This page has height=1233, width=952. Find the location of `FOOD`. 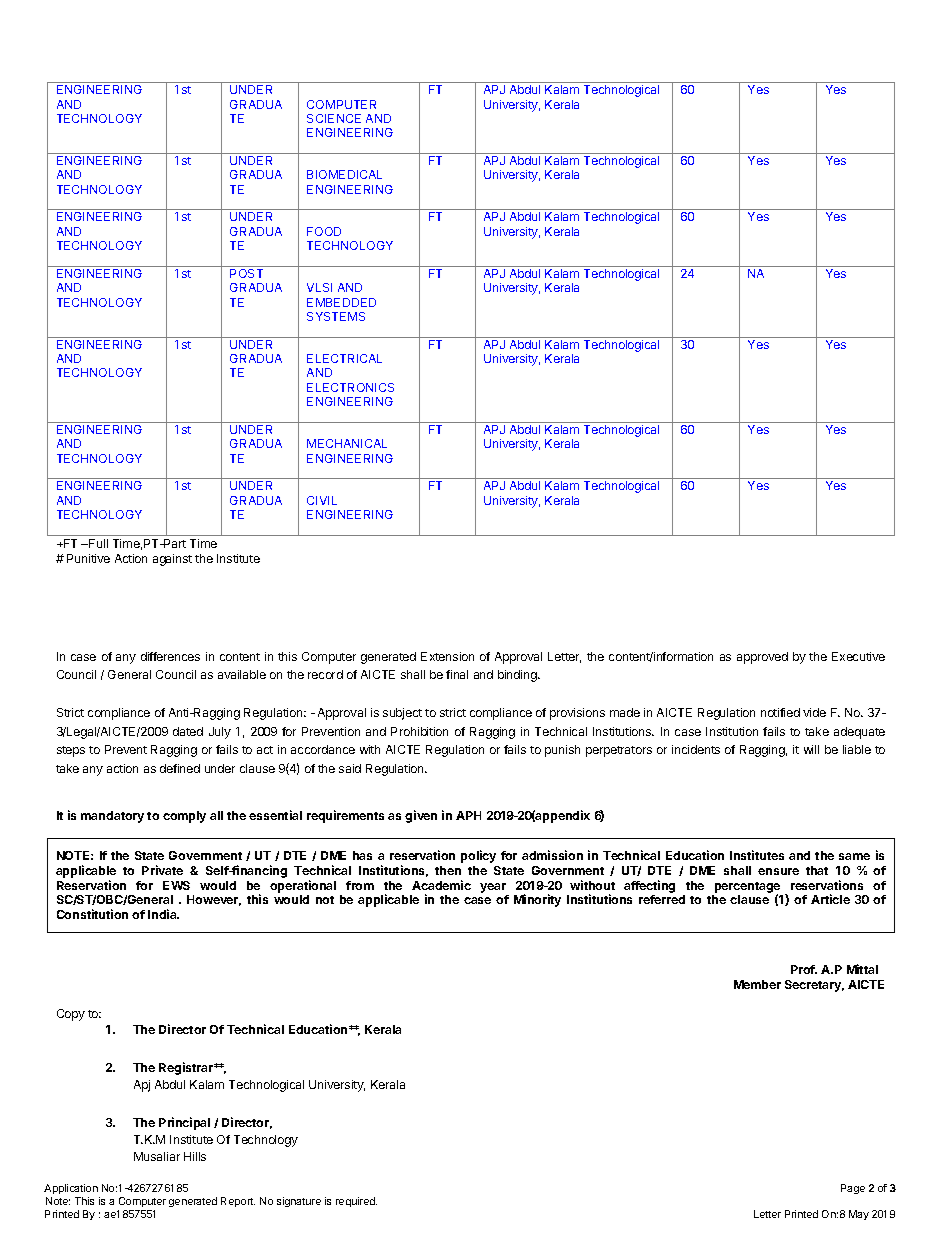

FOOD is located at coordinates (324, 231).
